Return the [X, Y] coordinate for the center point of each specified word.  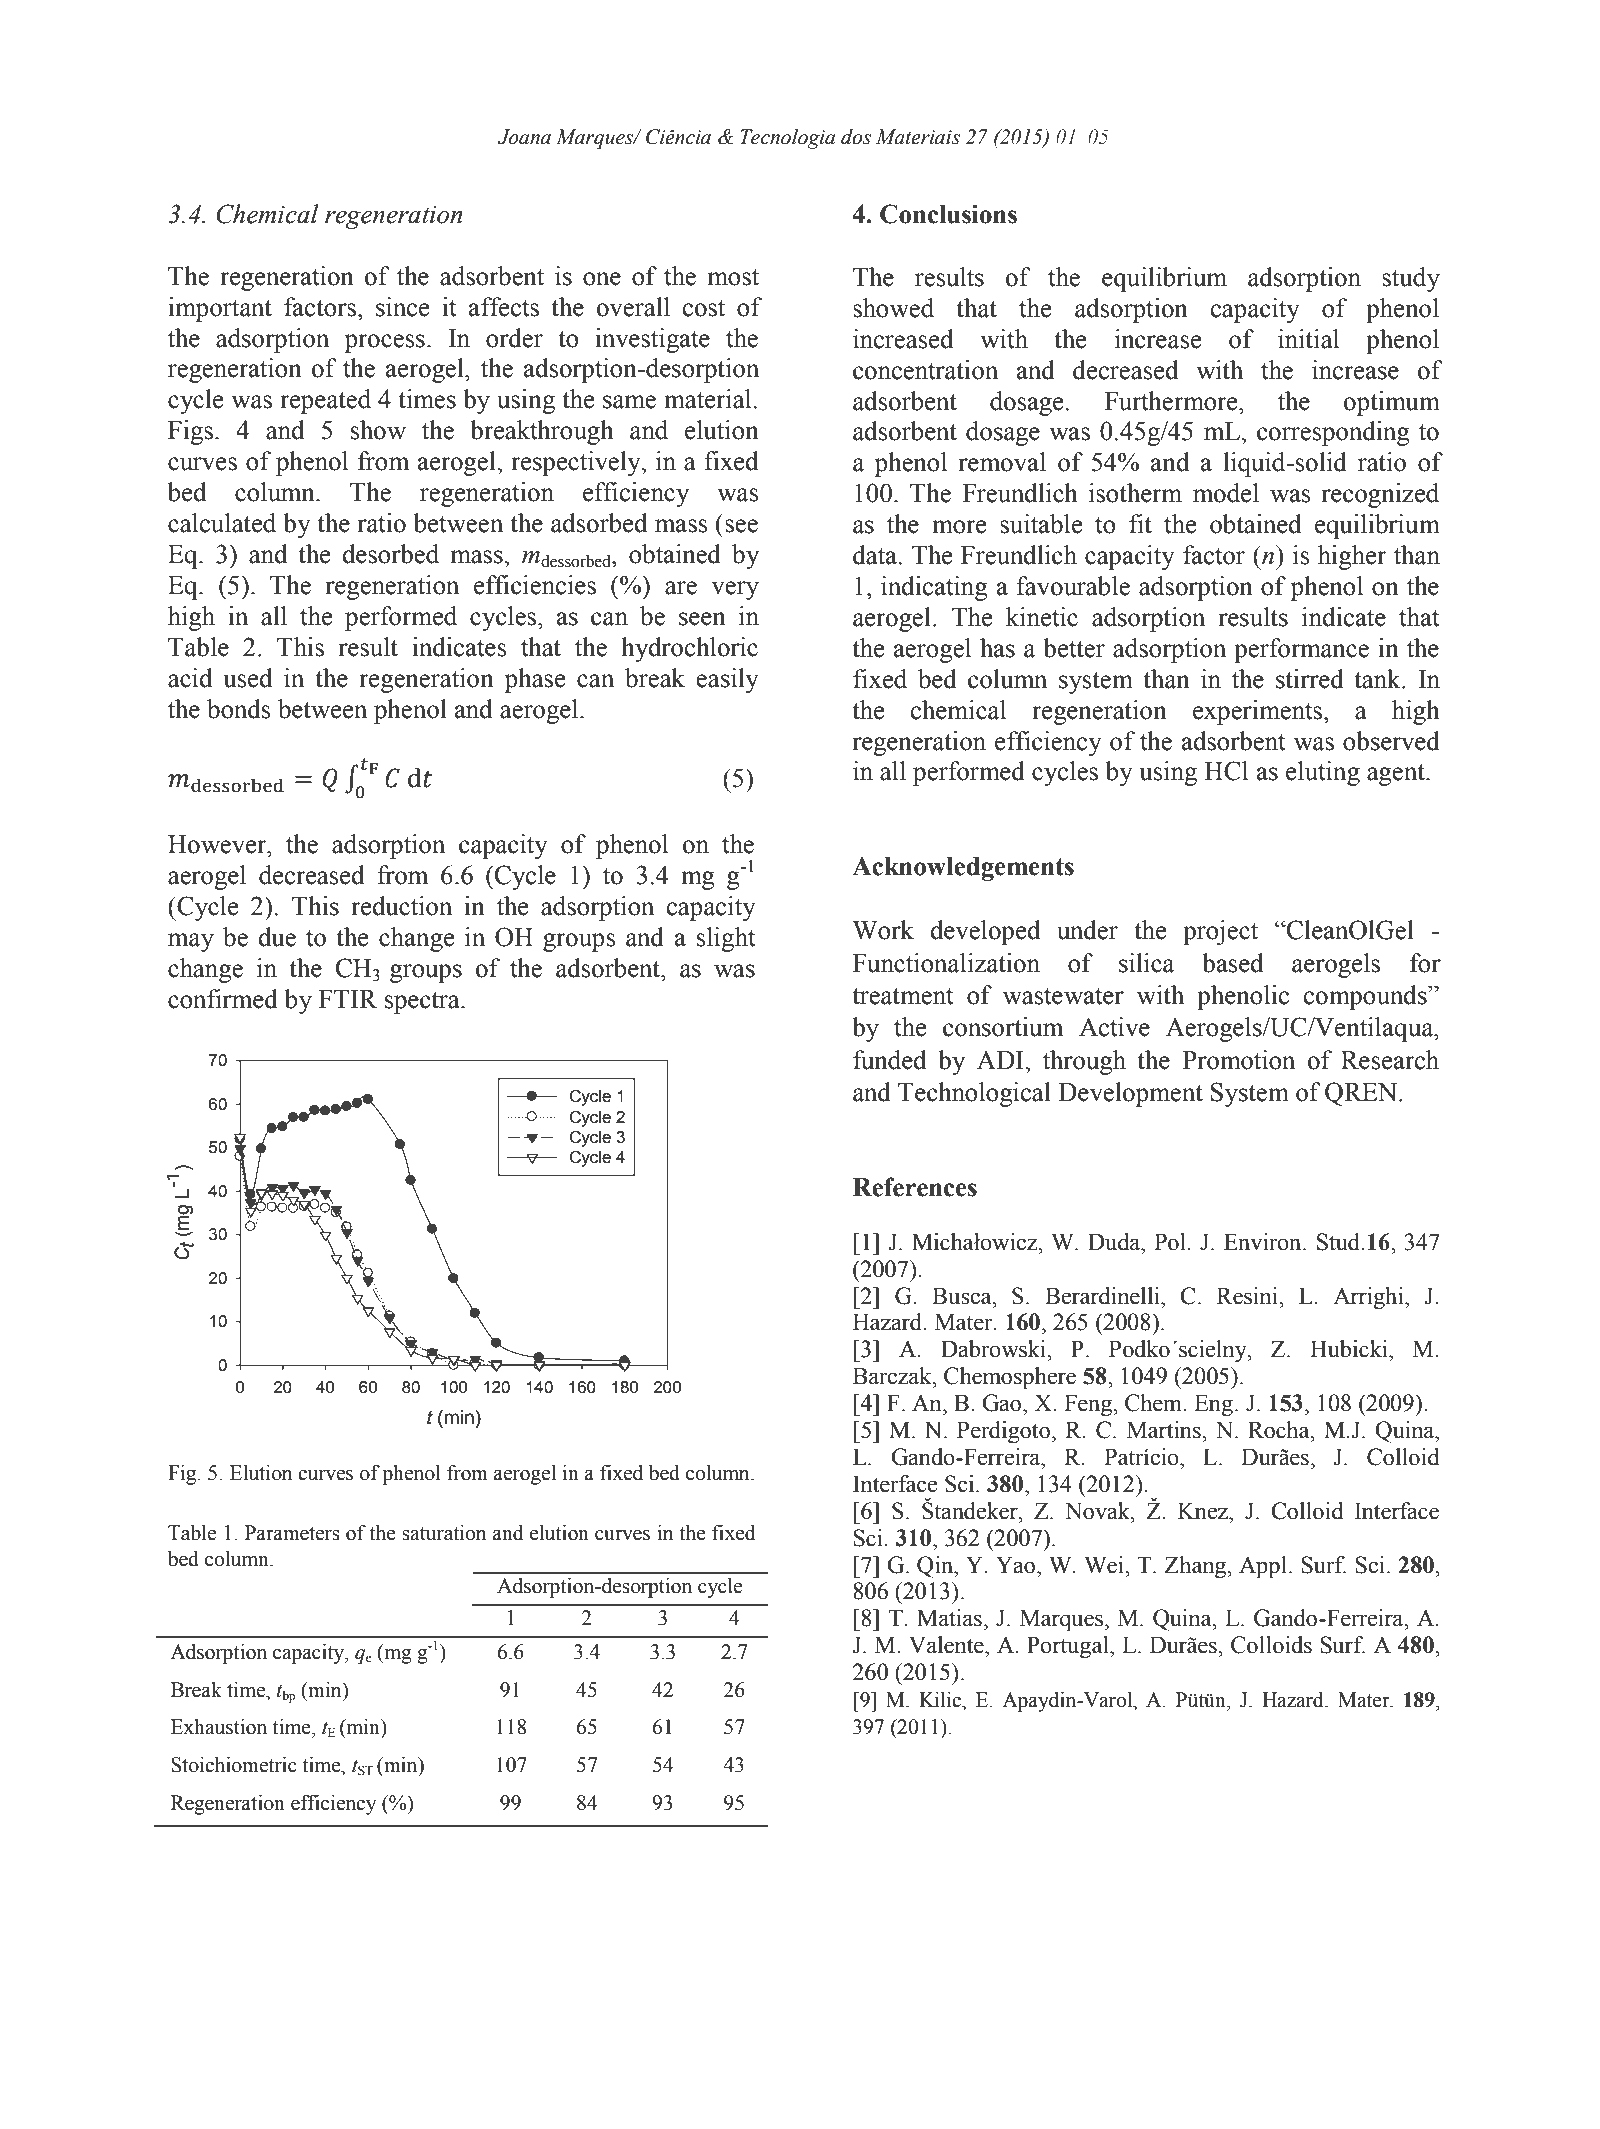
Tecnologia [787, 139]
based [1232, 963]
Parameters [292, 1533]
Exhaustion [219, 1727]
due [277, 937]
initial [1308, 339]
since [402, 307]
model [1226, 493]
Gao [1003, 1403]
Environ [1264, 1242]
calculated [222, 523]
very [735, 590]
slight [726, 939]
